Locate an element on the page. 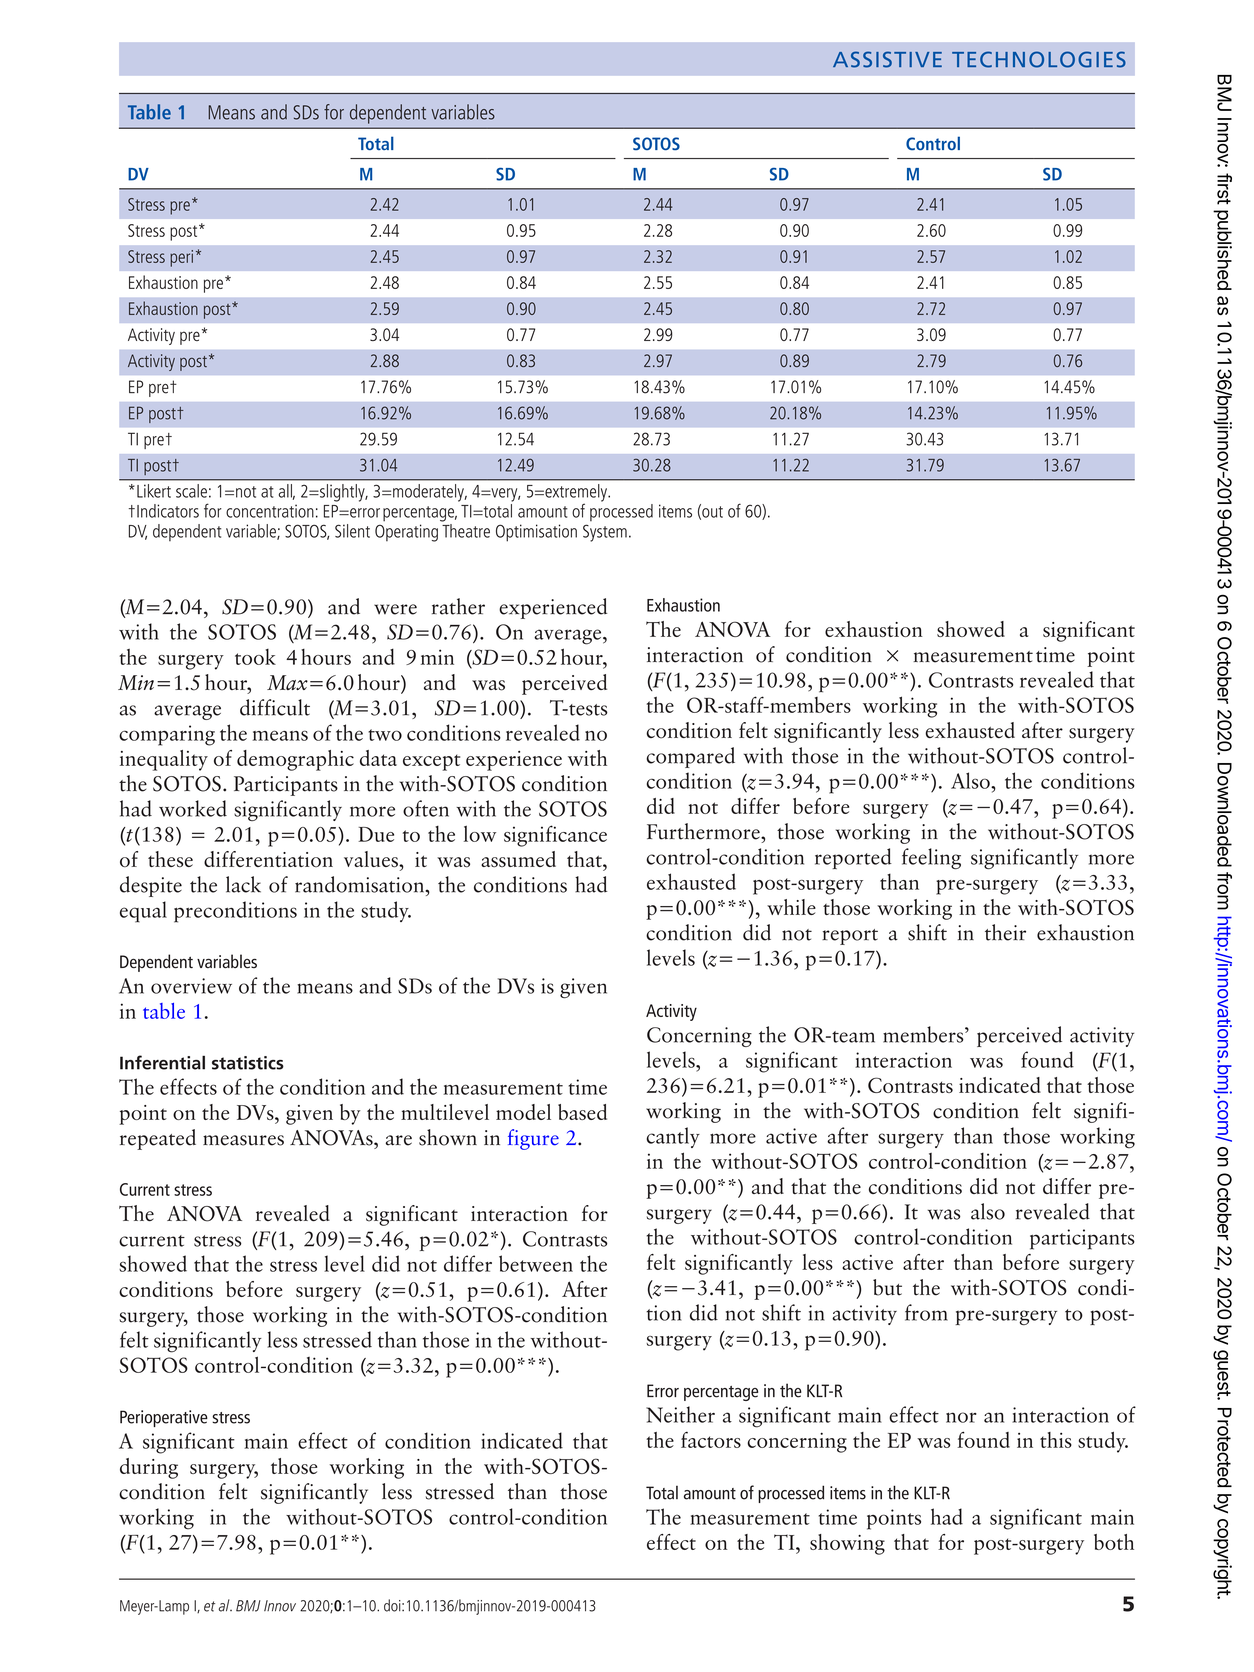 The height and width of the page is (1672, 1254). during is located at coordinates (149, 1468).
